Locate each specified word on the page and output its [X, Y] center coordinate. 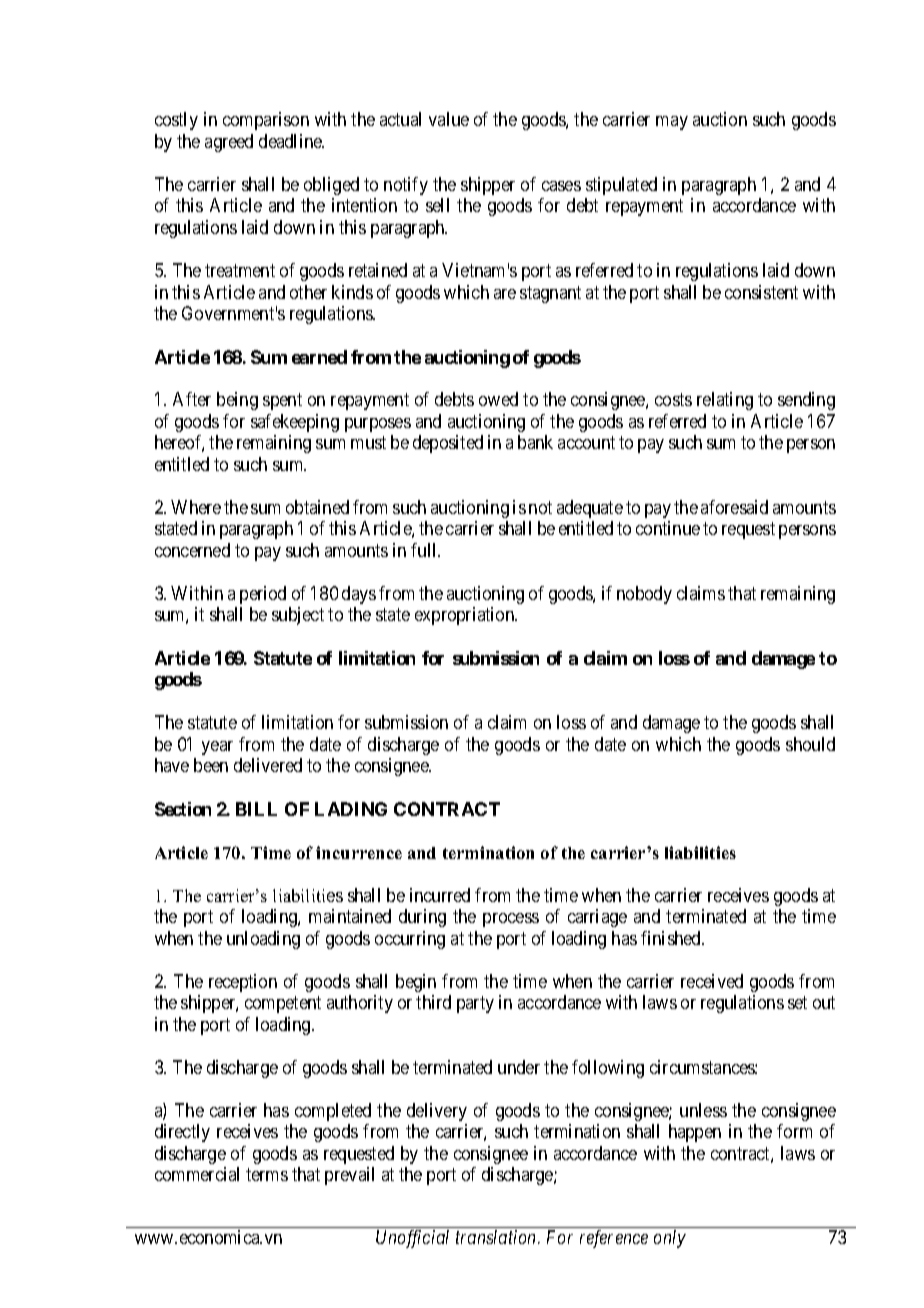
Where [196, 507]
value [449, 119]
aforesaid [734, 507]
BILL [256, 809]
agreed [229, 143]
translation [497, 1237]
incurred [440, 895]
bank [535, 442]
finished [672, 938]
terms [267, 1175]
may [672, 123]
